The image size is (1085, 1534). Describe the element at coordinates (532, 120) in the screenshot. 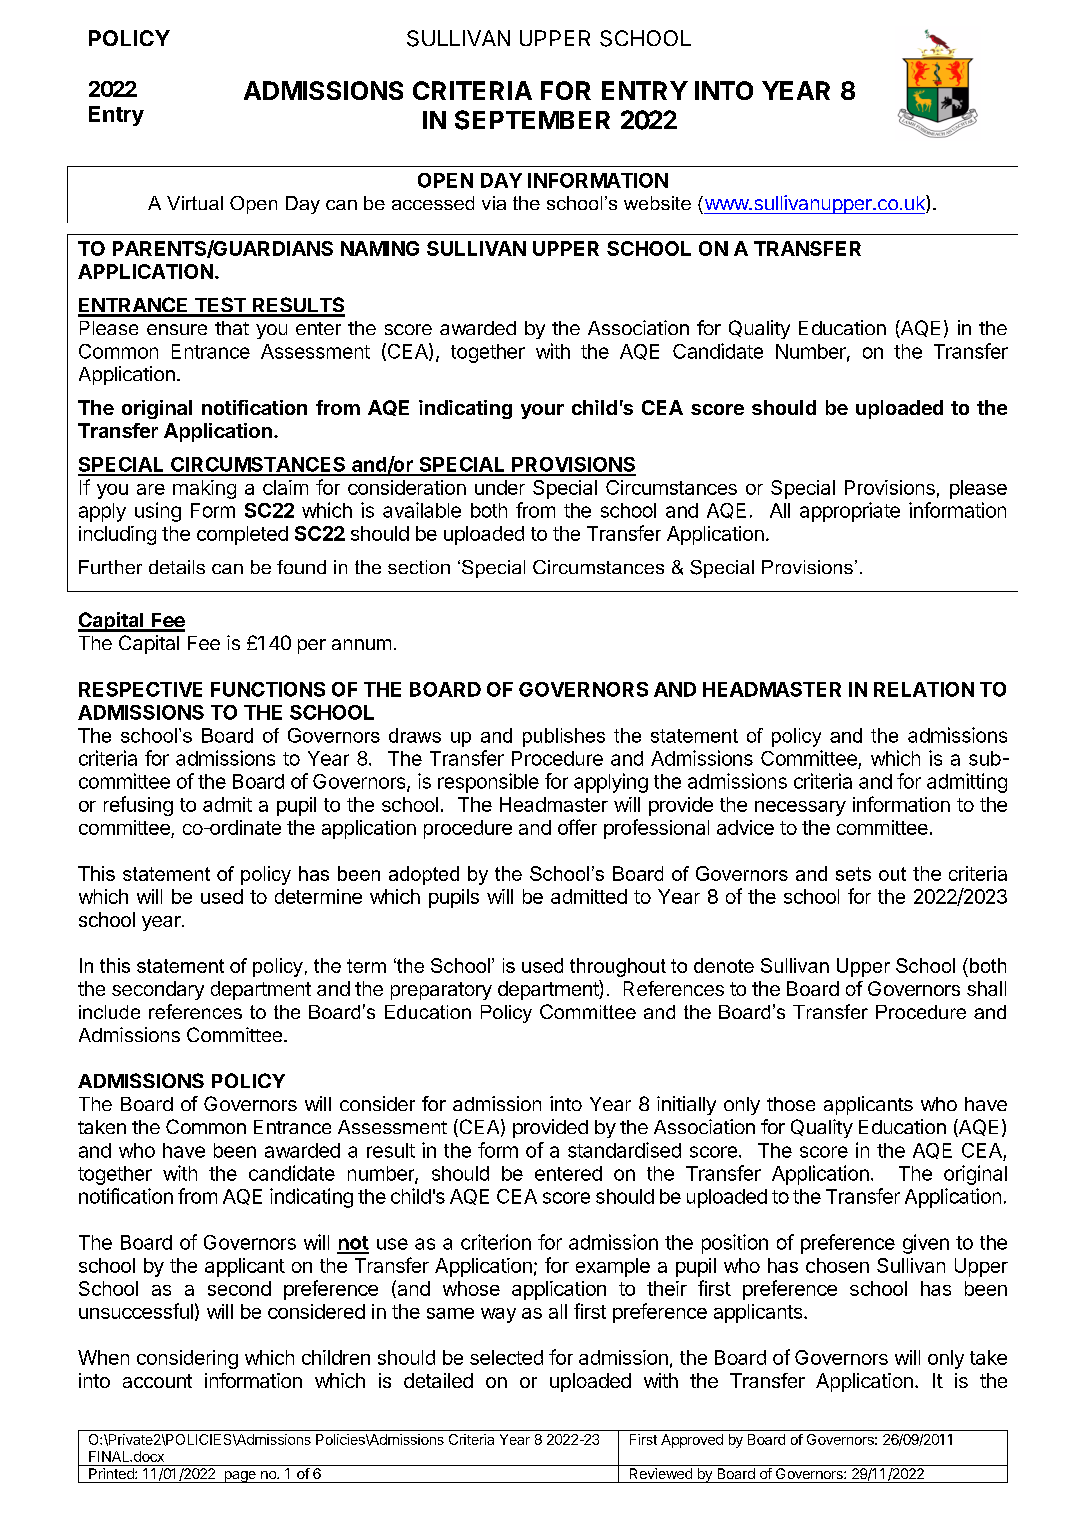

I see `SEPTEMBER` at that location.
